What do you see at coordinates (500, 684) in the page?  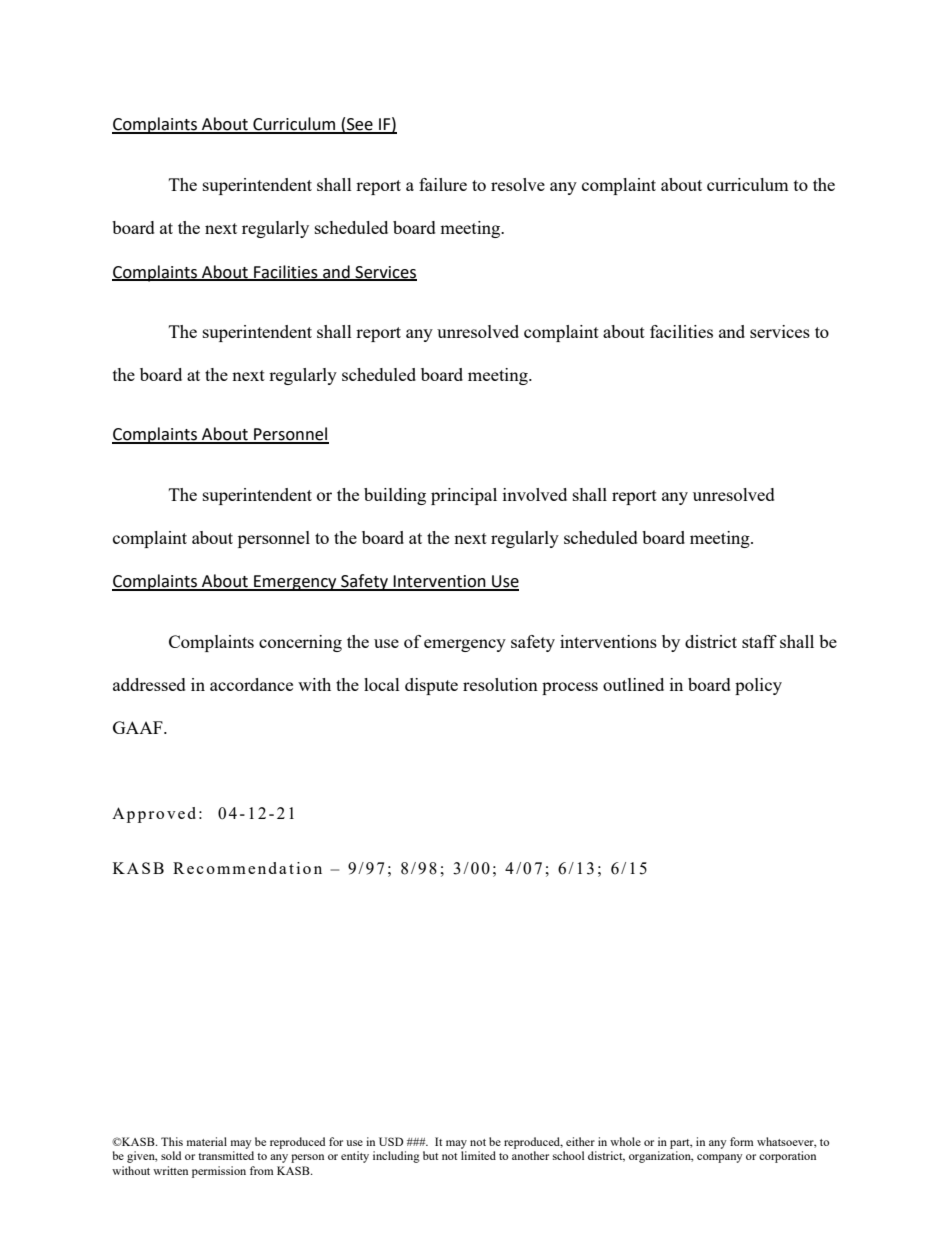 I see `resolution` at bounding box center [500, 684].
